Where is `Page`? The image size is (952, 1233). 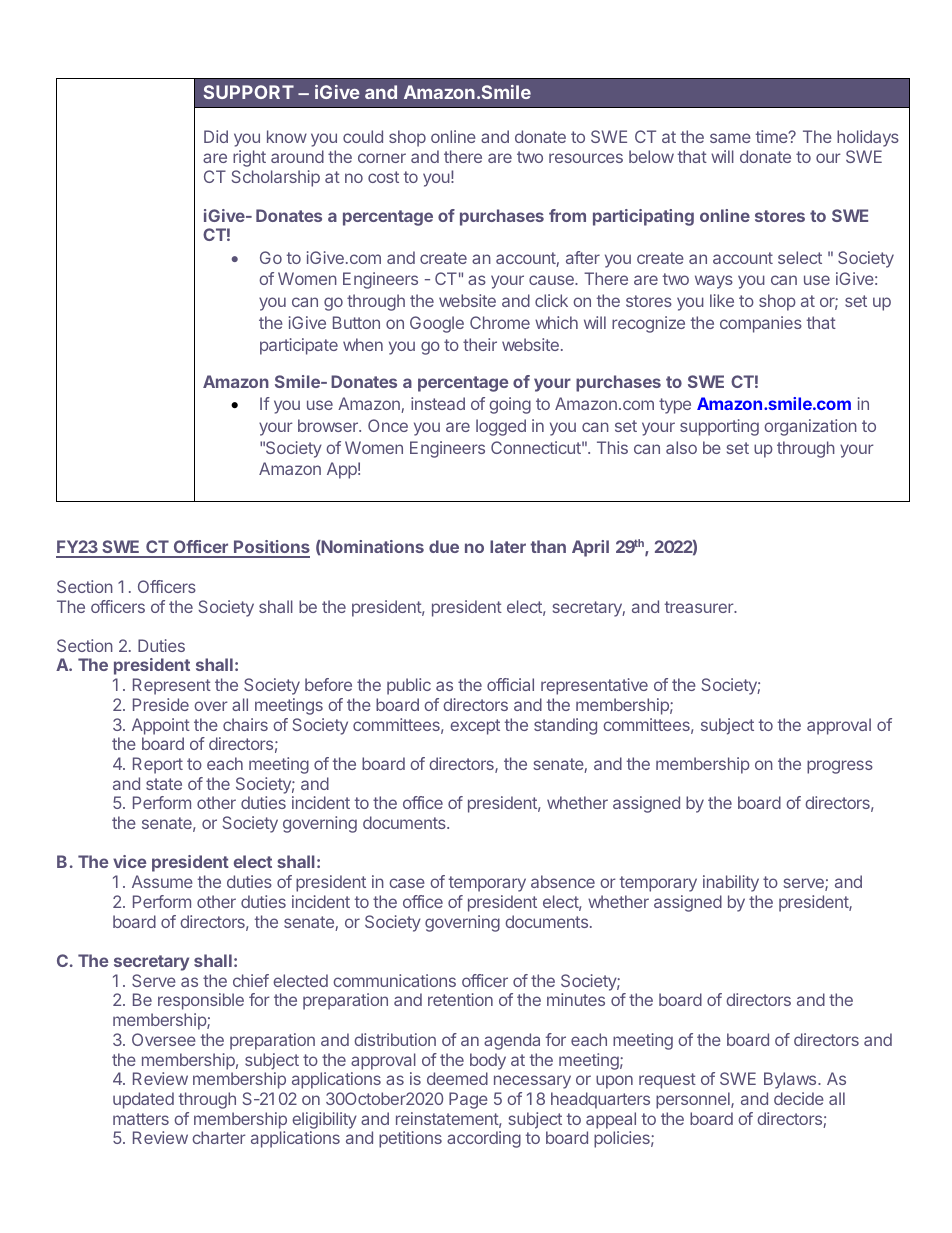
Page is located at coordinates (468, 1100).
